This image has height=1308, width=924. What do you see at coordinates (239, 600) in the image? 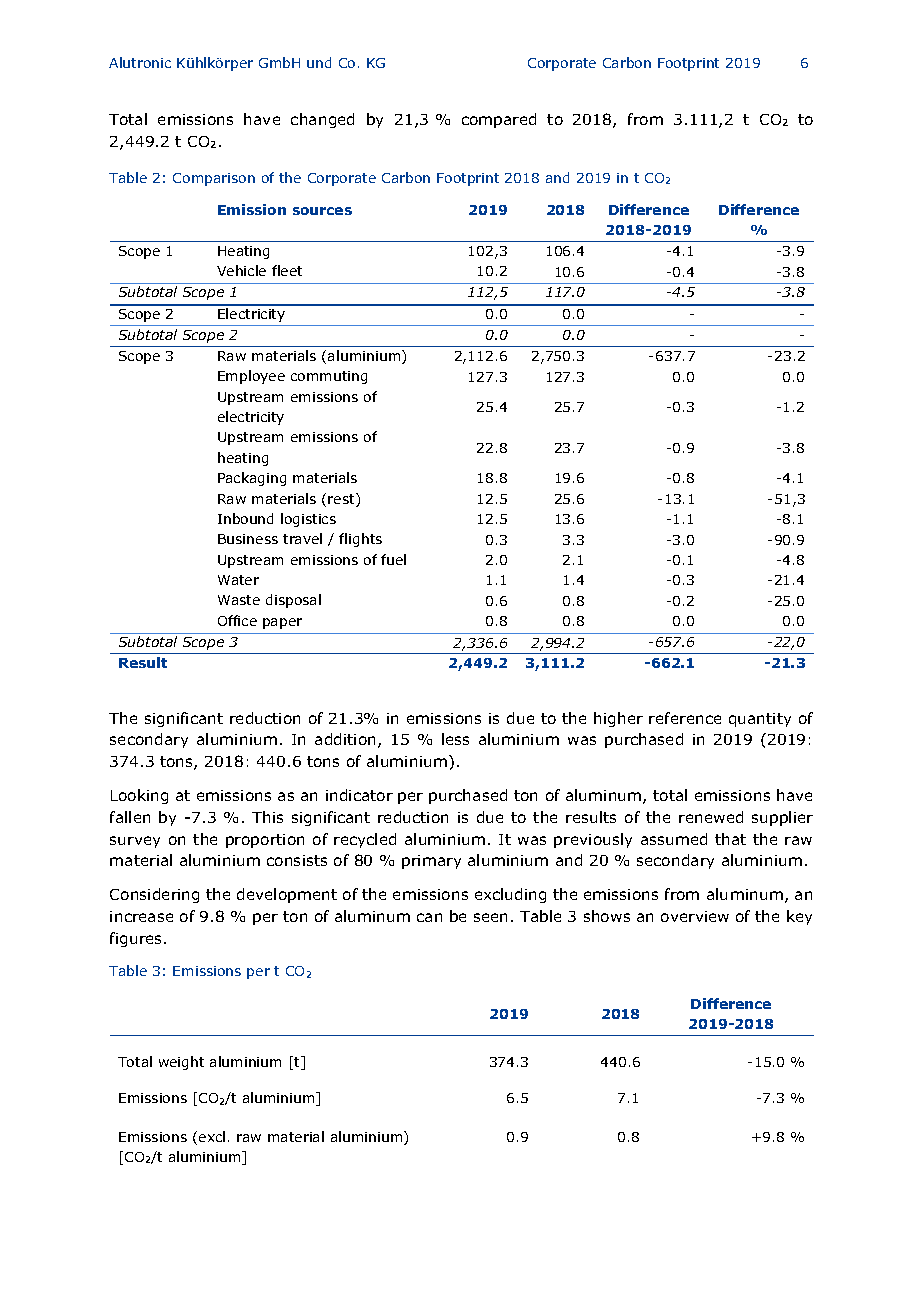
I see `Waste` at bounding box center [239, 600].
